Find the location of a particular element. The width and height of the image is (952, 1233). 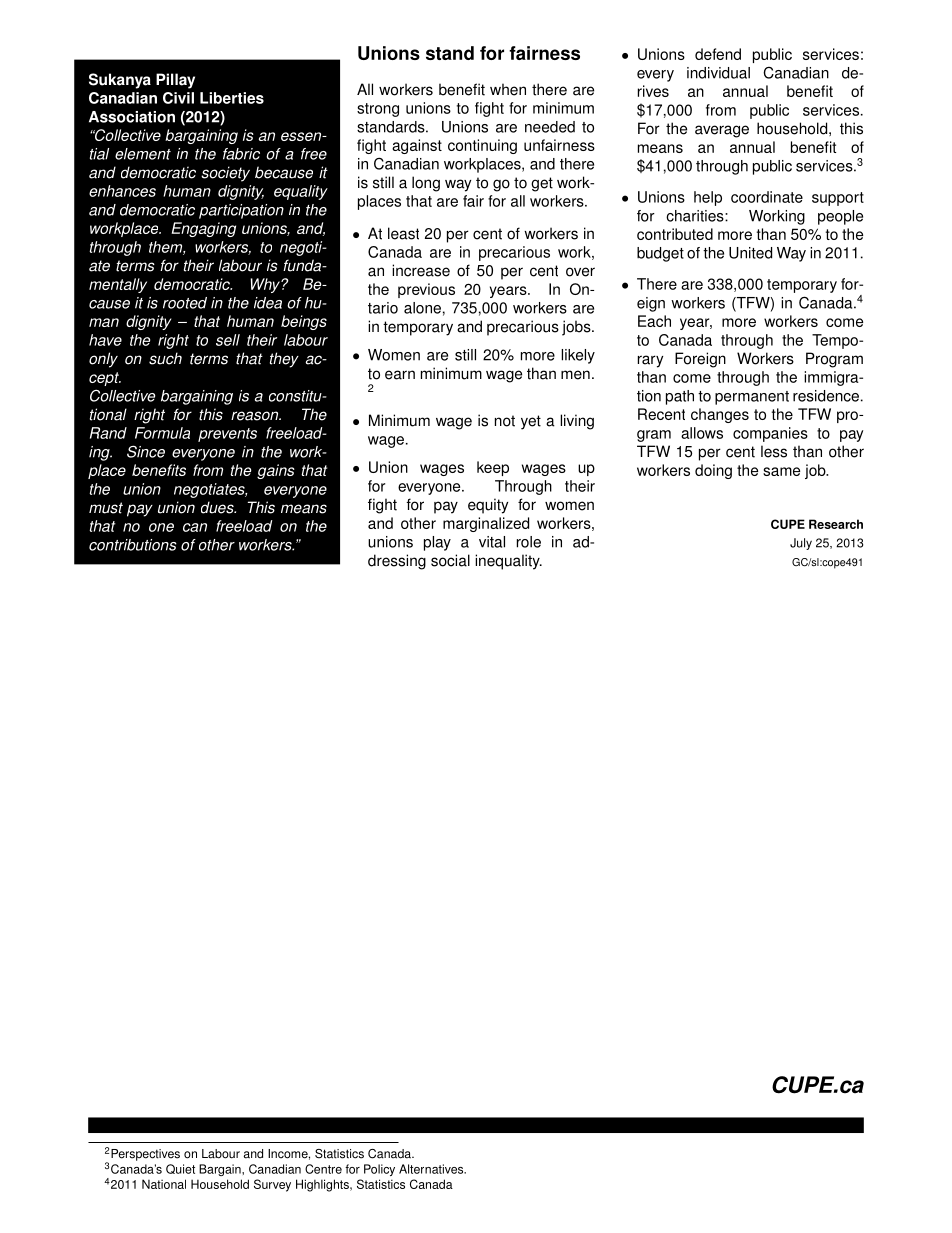

individual is located at coordinates (718, 73).
